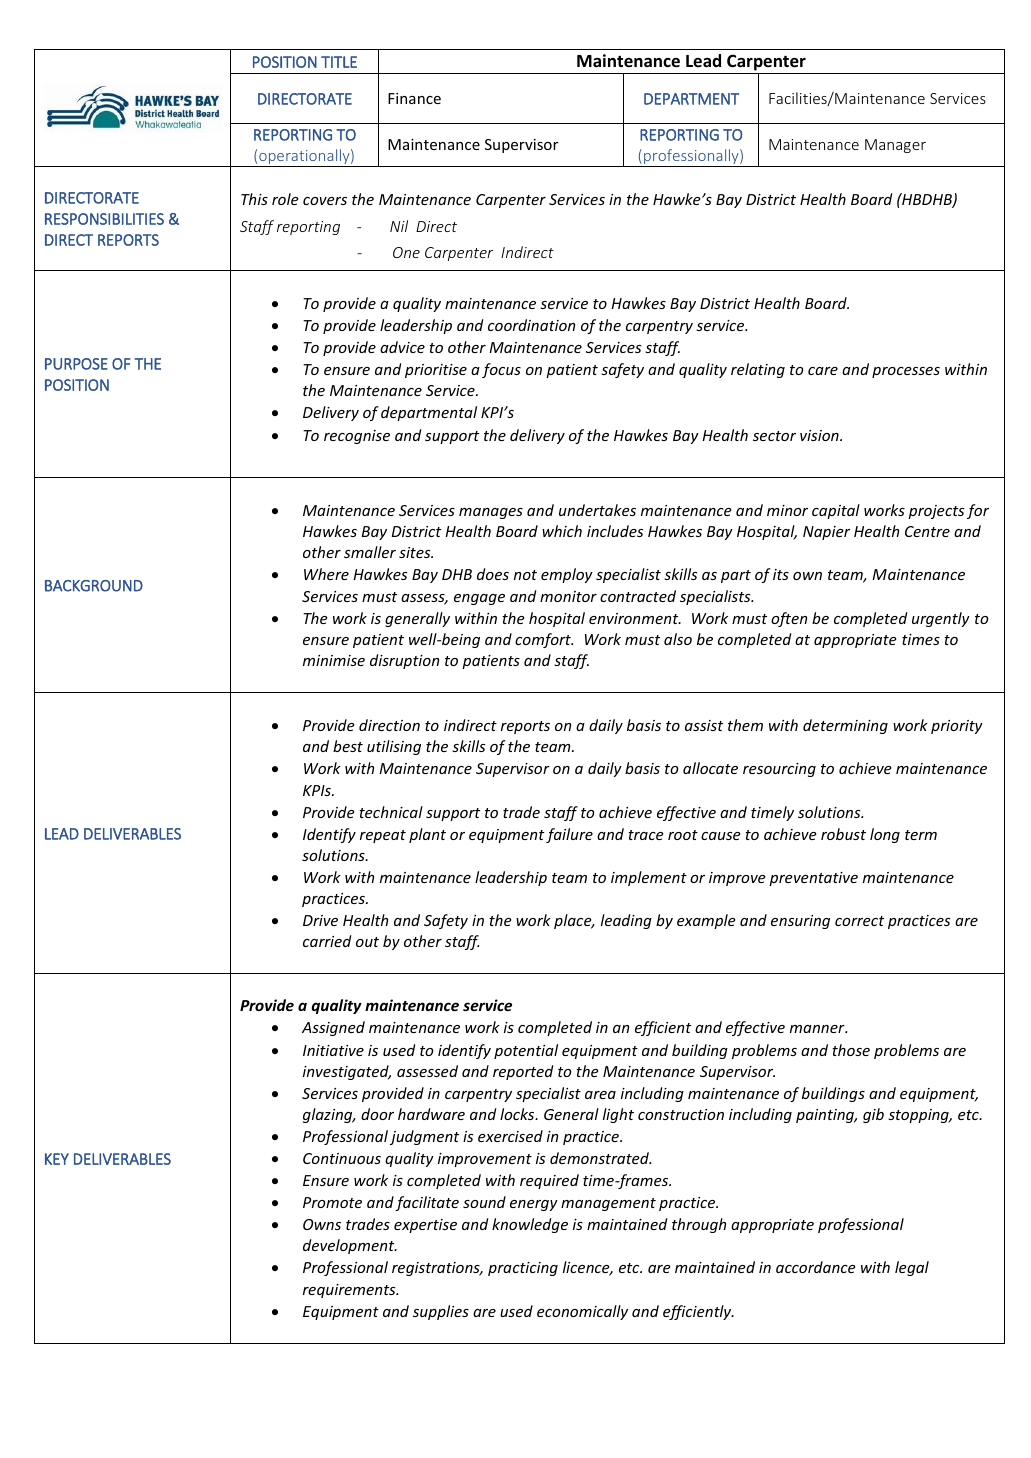 This document has height=1458, width=1031. Describe the element at coordinates (333, 1050) in the document. I see `Initiative` at that location.
